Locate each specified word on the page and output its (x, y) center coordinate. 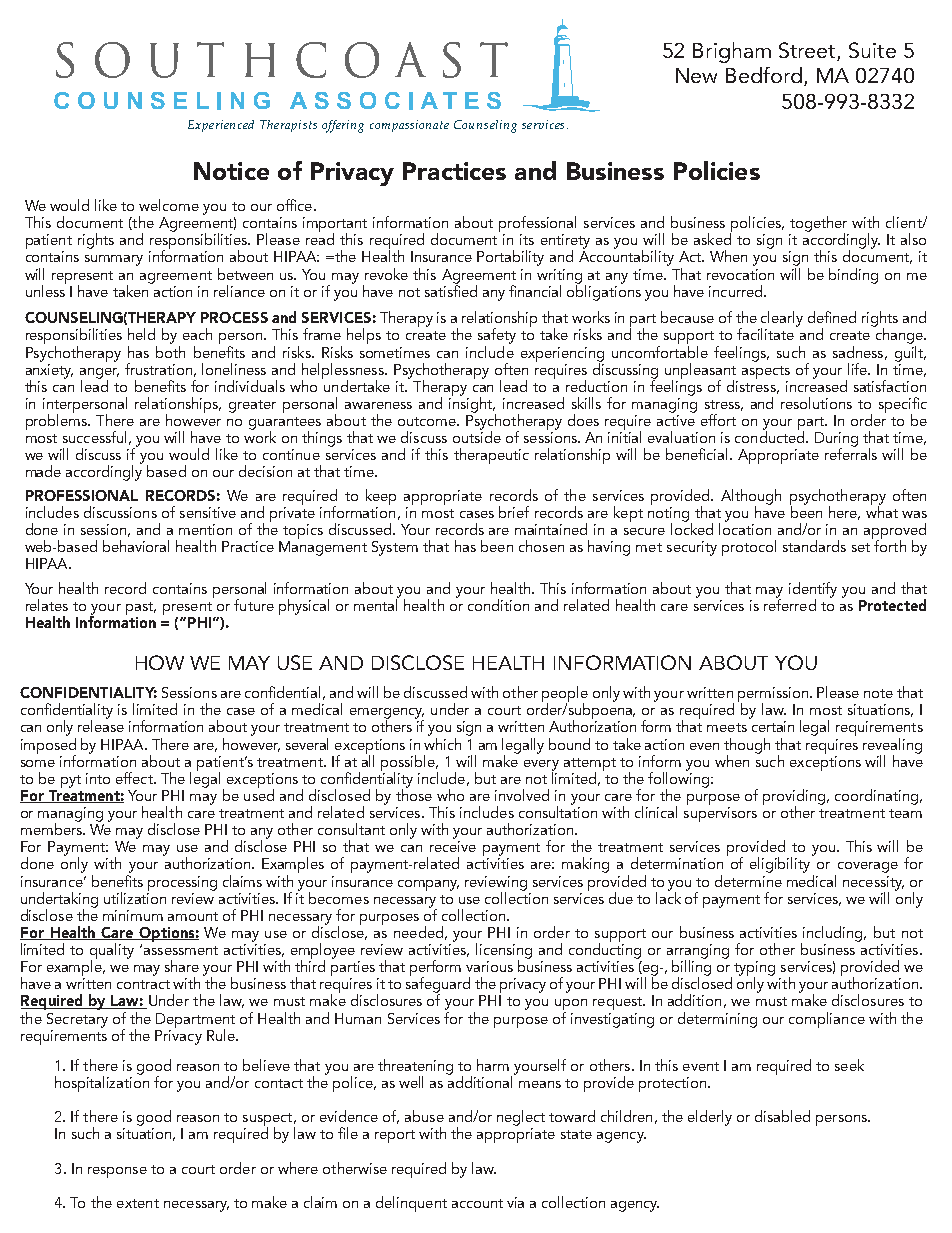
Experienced (221, 126)
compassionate (409, 126)
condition (498, 605)
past (141, 608)
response (117, 1172)
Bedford (764, 75)
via (515, 1202)
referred (790, 604)
